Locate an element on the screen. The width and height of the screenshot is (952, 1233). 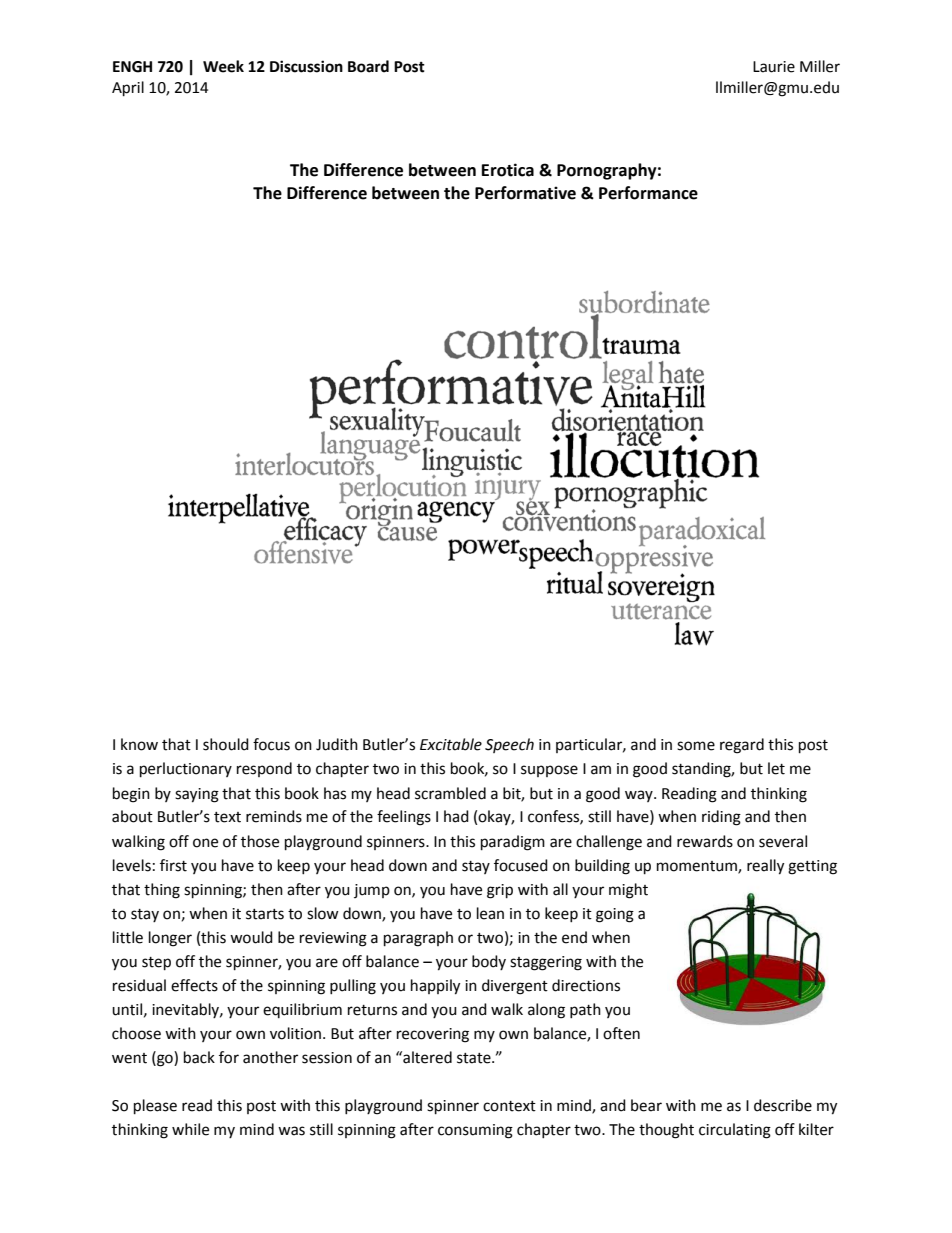
rewards is located at coordinates (705, 841).
